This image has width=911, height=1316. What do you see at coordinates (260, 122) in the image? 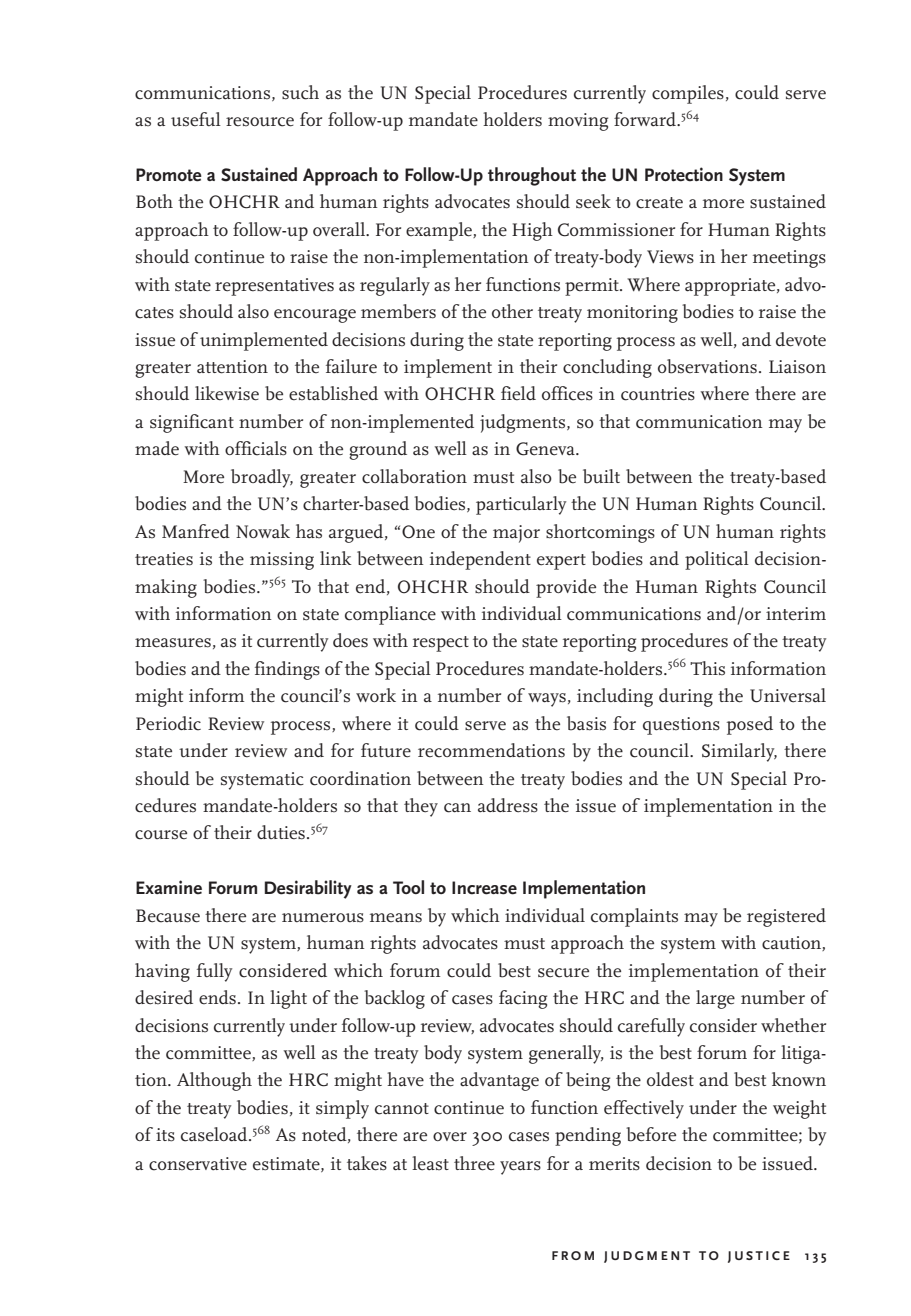
I see `resource` at bounding box center [260, 122].
